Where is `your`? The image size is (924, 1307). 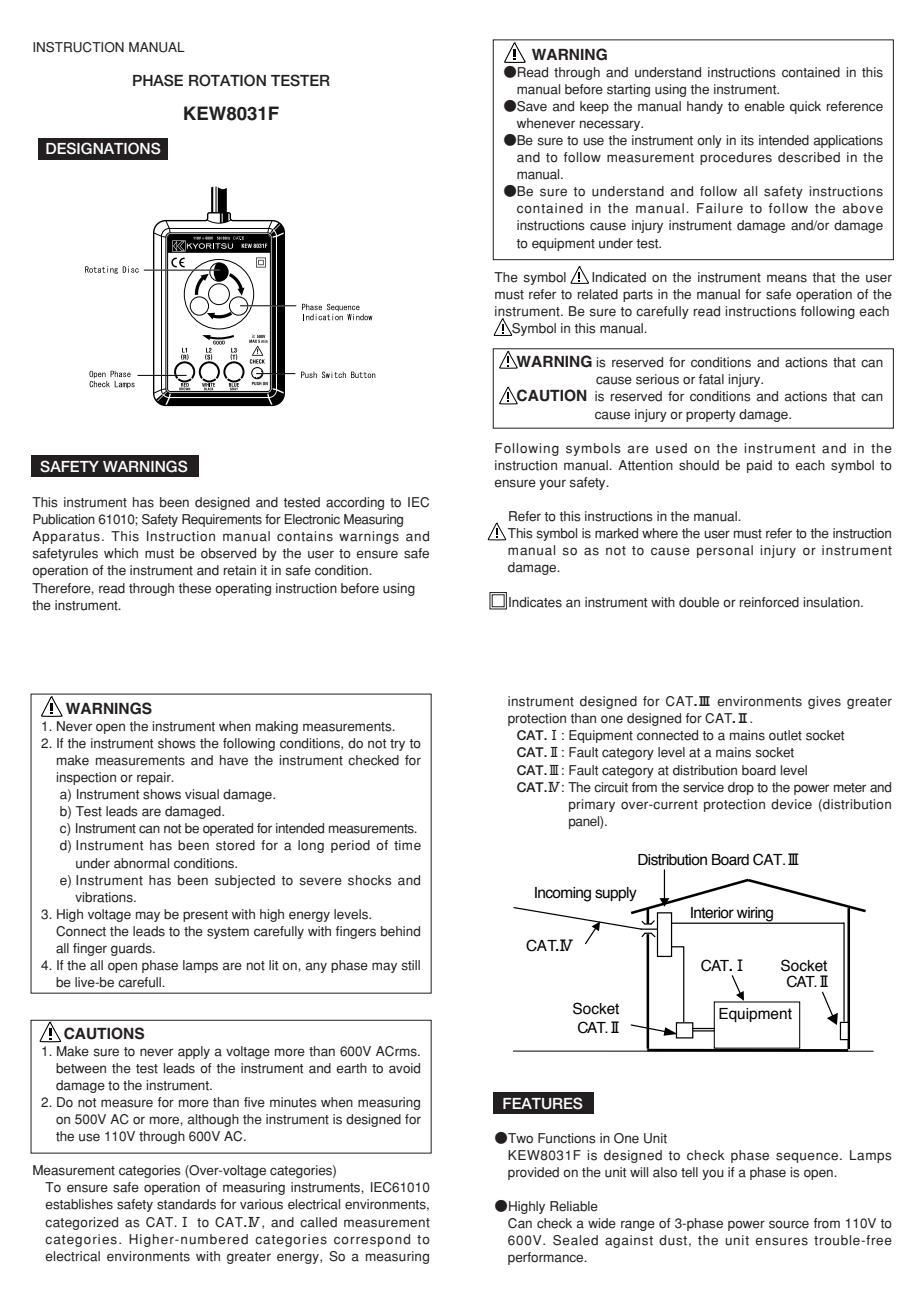 your is located at coordinates (552, 485).
